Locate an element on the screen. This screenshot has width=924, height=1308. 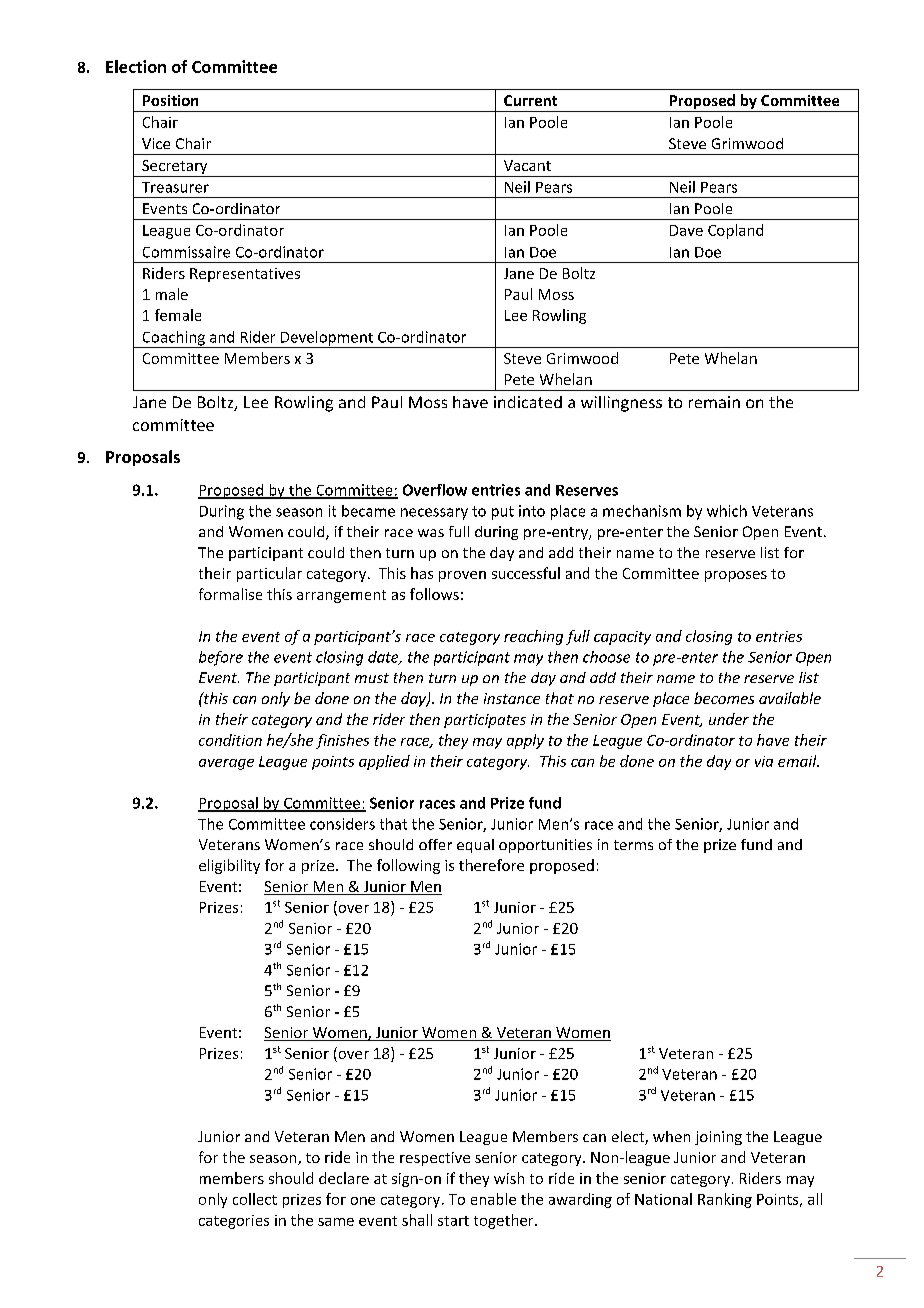
Vacant is located at coordinates (527, 165).
